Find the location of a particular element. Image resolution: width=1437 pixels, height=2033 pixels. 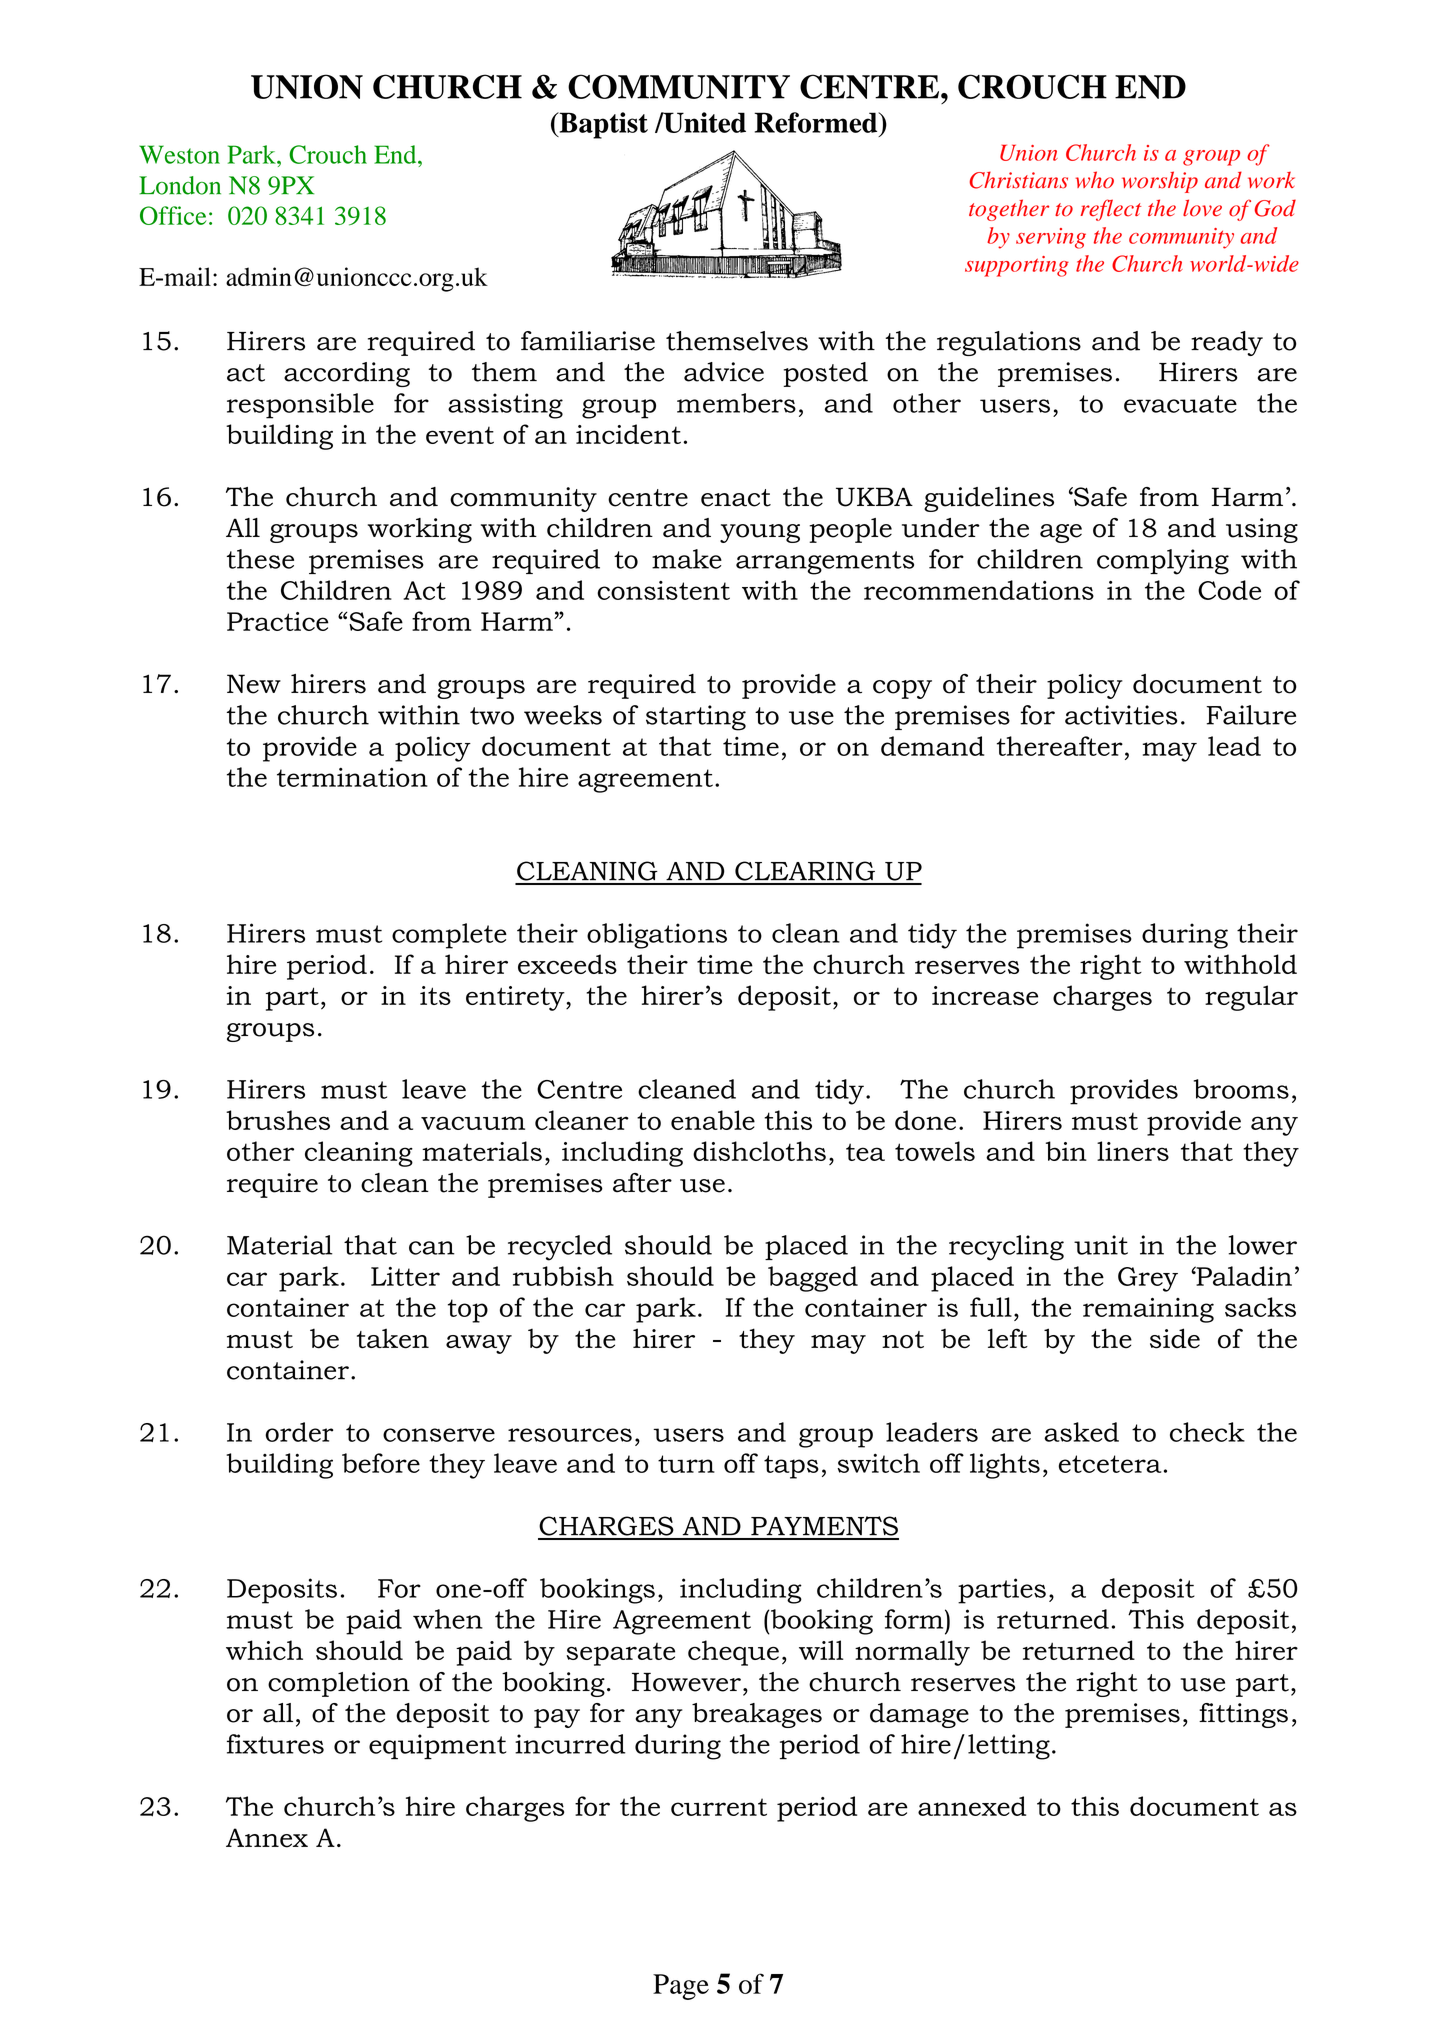

London is located at coordinates (180, 185).
